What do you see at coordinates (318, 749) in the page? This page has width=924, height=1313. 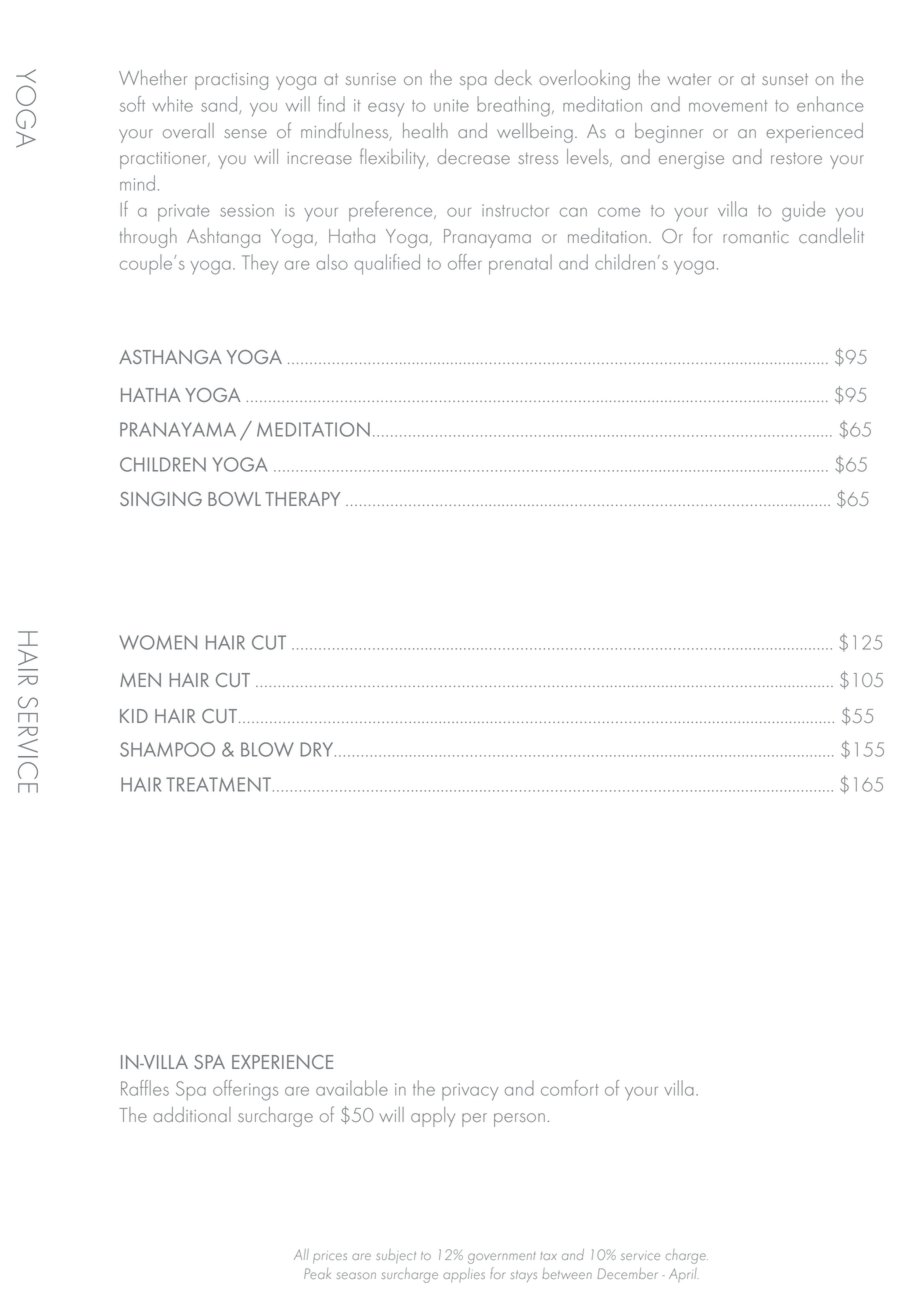 I see `DRY` at bounding box center [318, 749].
